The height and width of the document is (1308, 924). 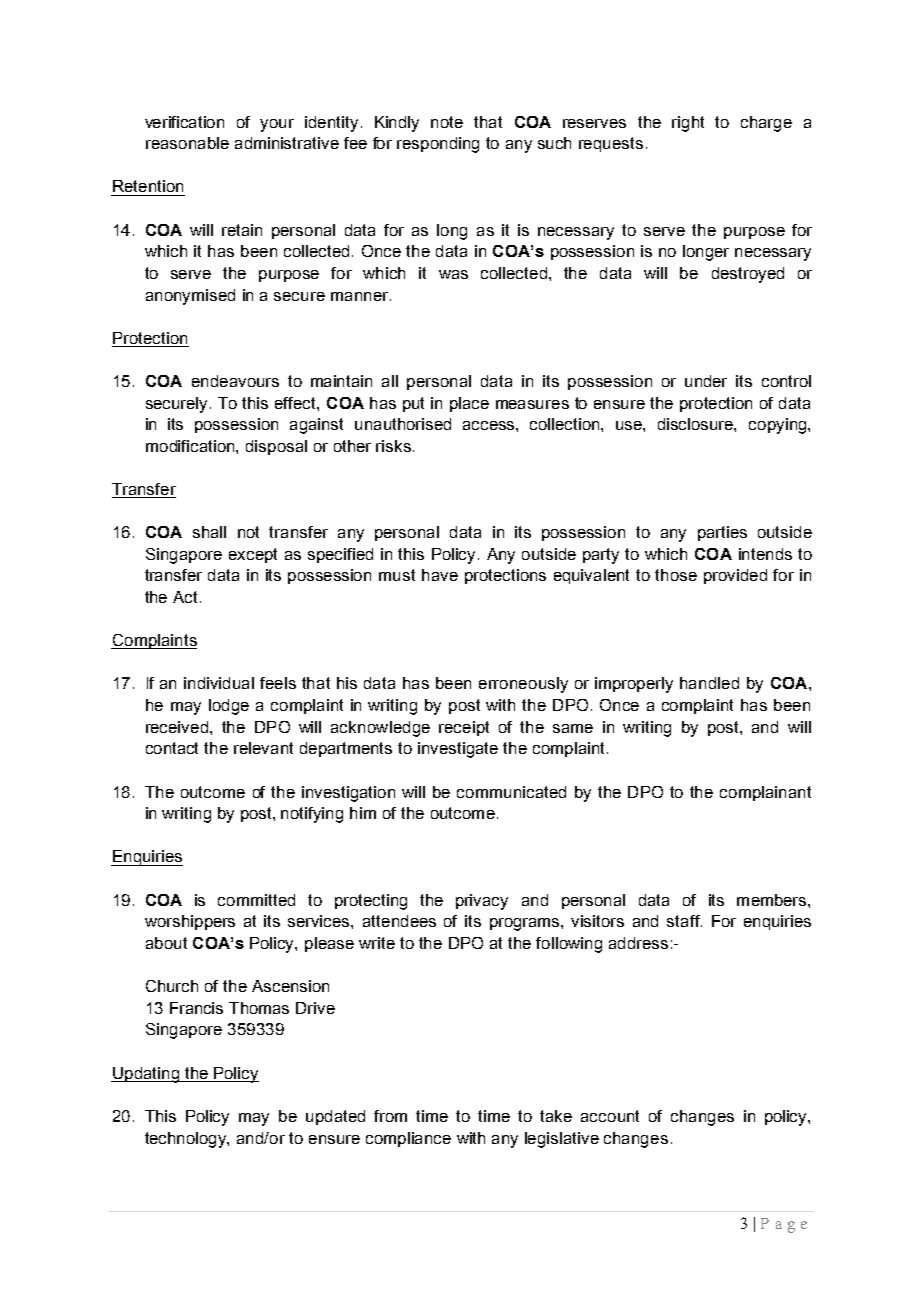 What do you see at coordinates (187, 1140) in the document?
I see `technology` at bounding box center [187, 1140].
